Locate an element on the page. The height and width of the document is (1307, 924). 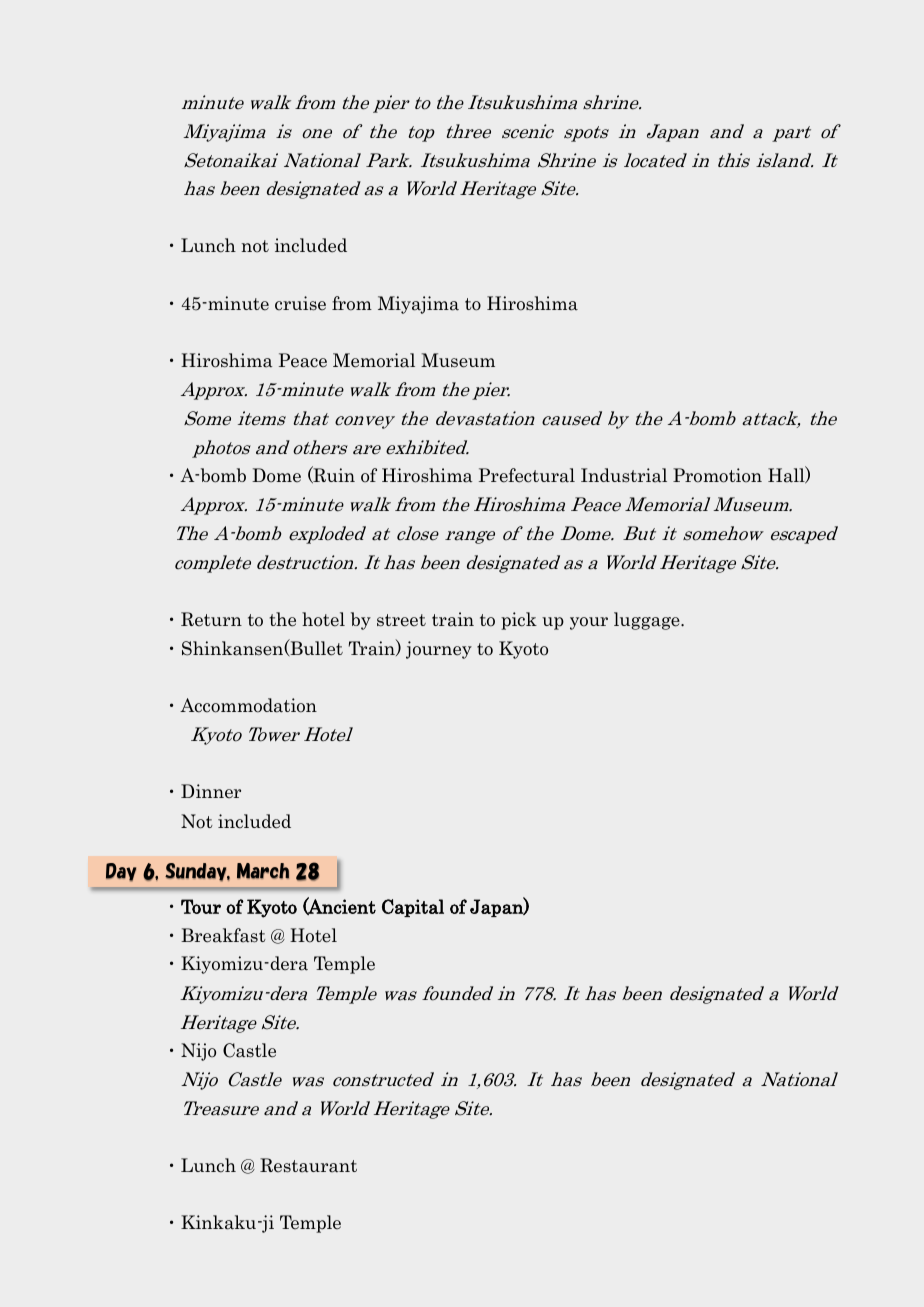
Capital is located at coordinates (413, 908).
